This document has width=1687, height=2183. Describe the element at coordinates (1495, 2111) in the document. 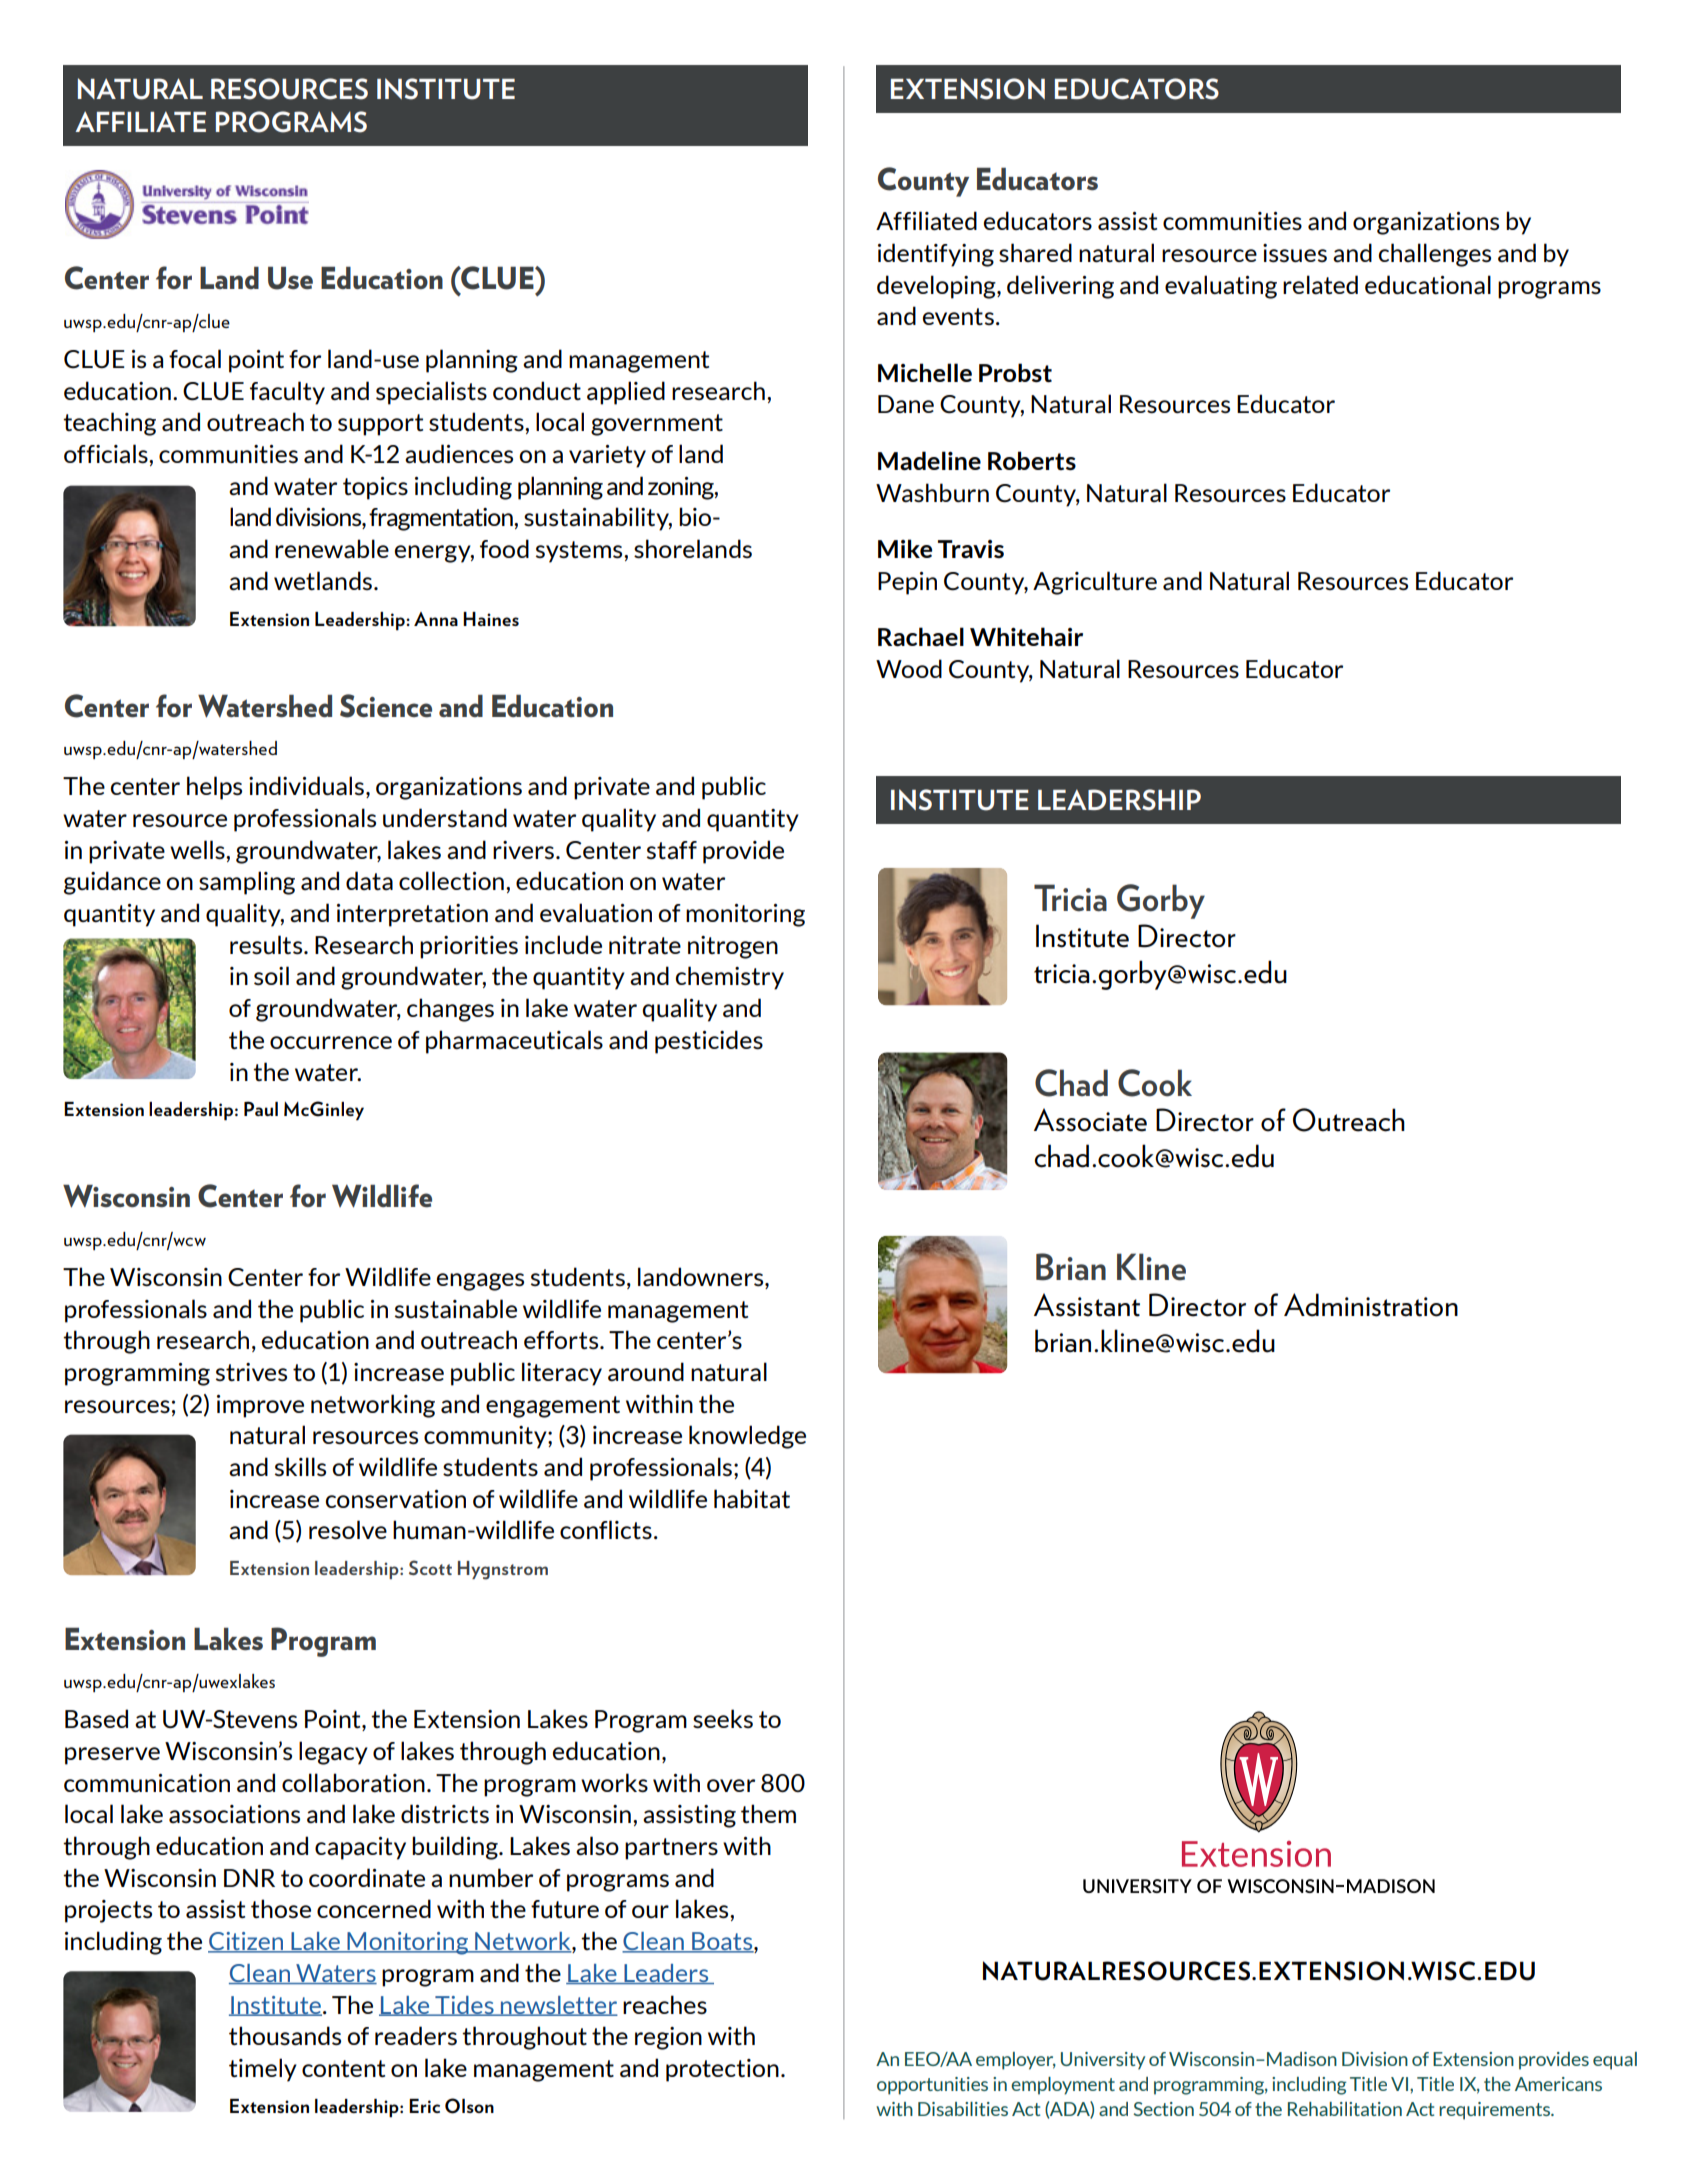

I see `requirements` at that location.
